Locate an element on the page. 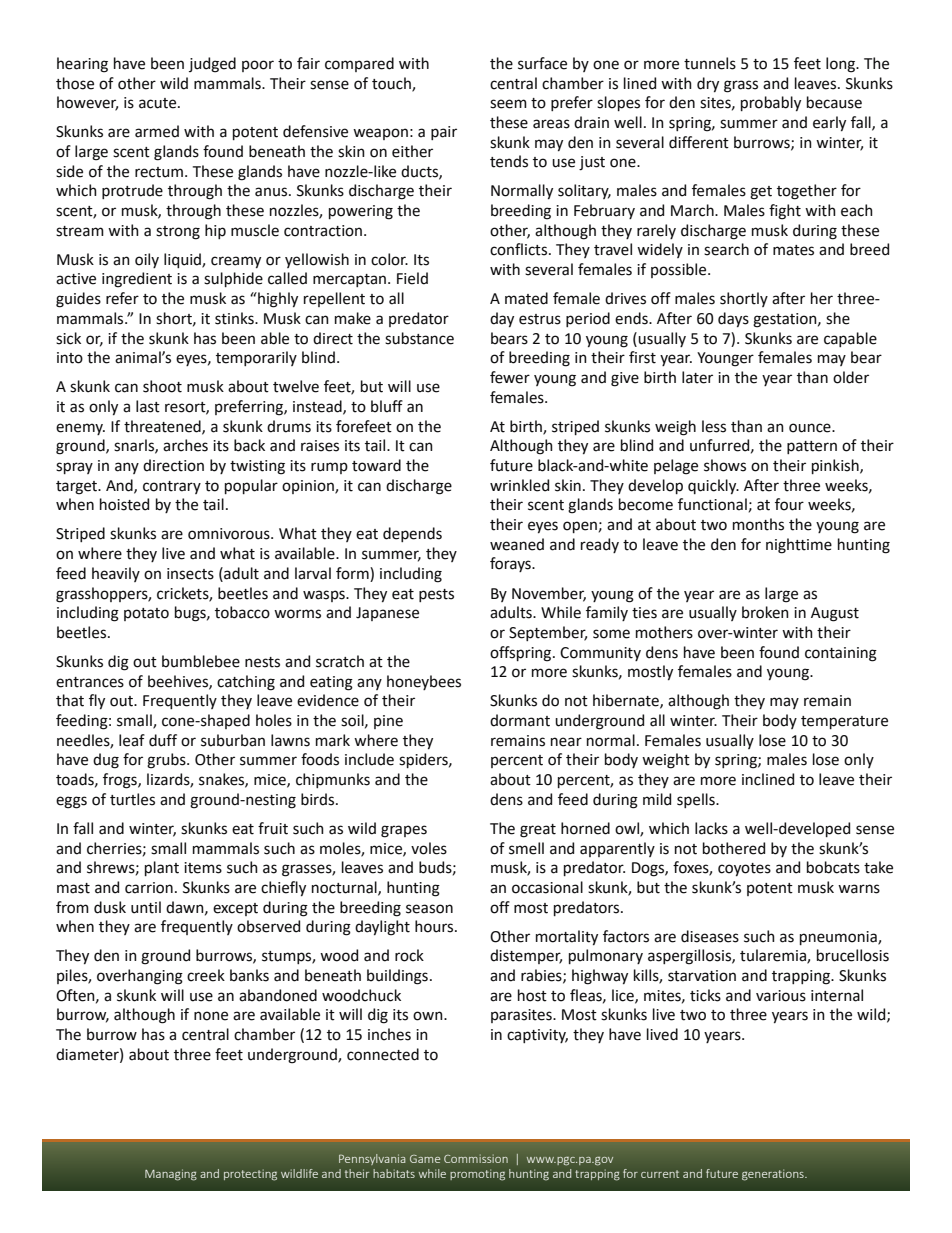 The height and width of the page is (1233, 952). Managing is located at coordinates (171, 1175).
